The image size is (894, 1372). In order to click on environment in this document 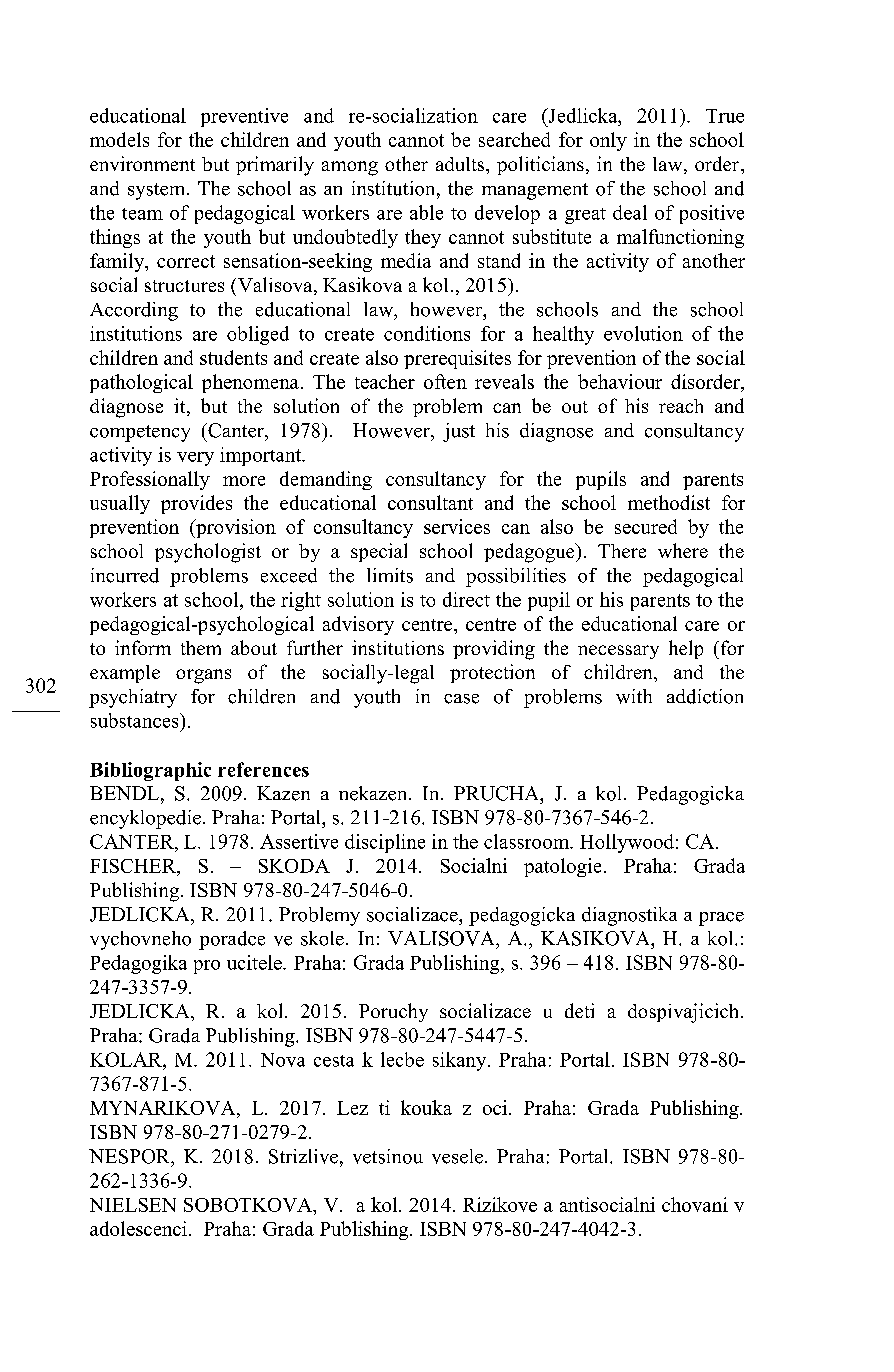, I will do `click(142, 163)`.
